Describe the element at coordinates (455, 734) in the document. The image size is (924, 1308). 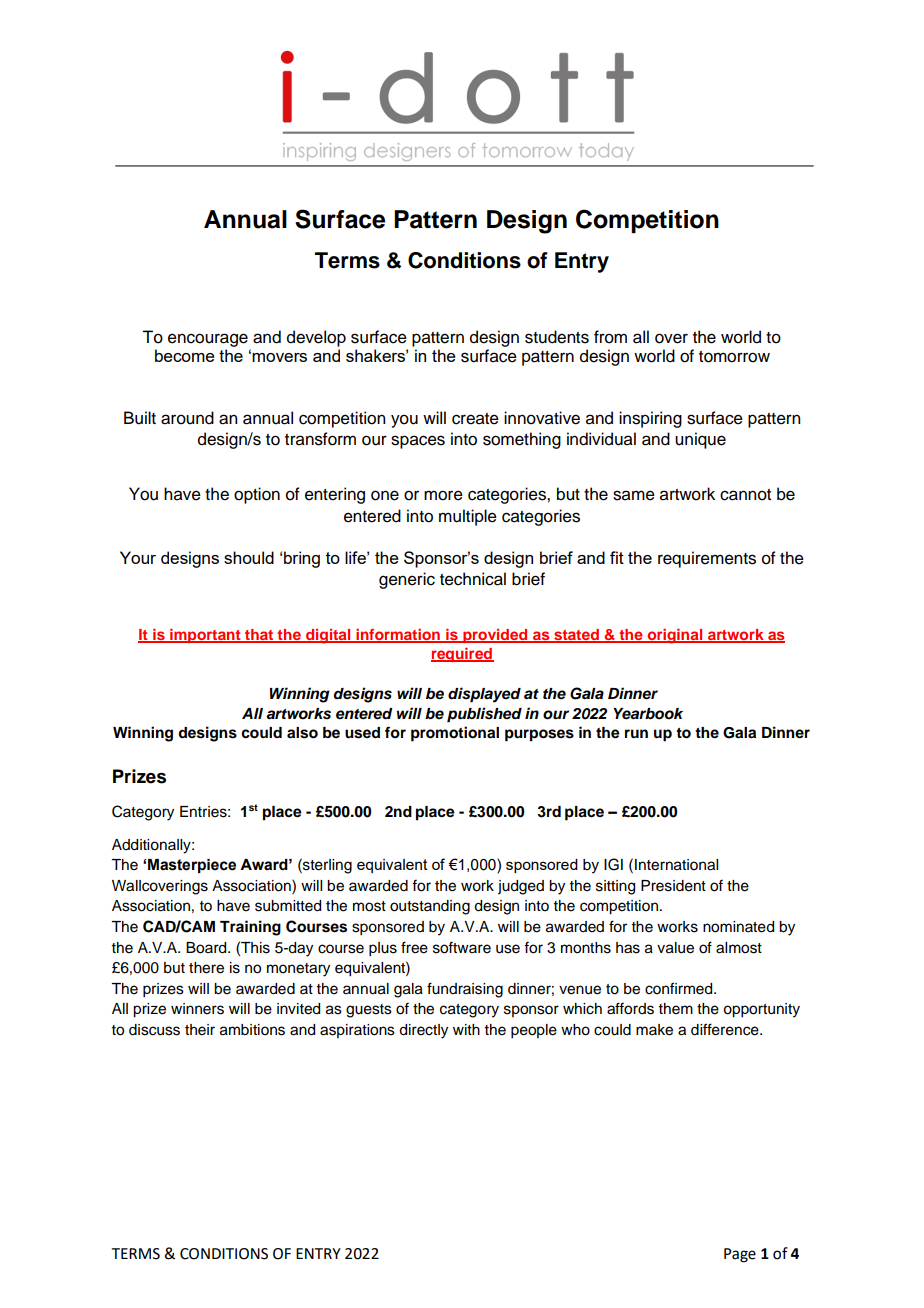
I see `promotional` at that location.
